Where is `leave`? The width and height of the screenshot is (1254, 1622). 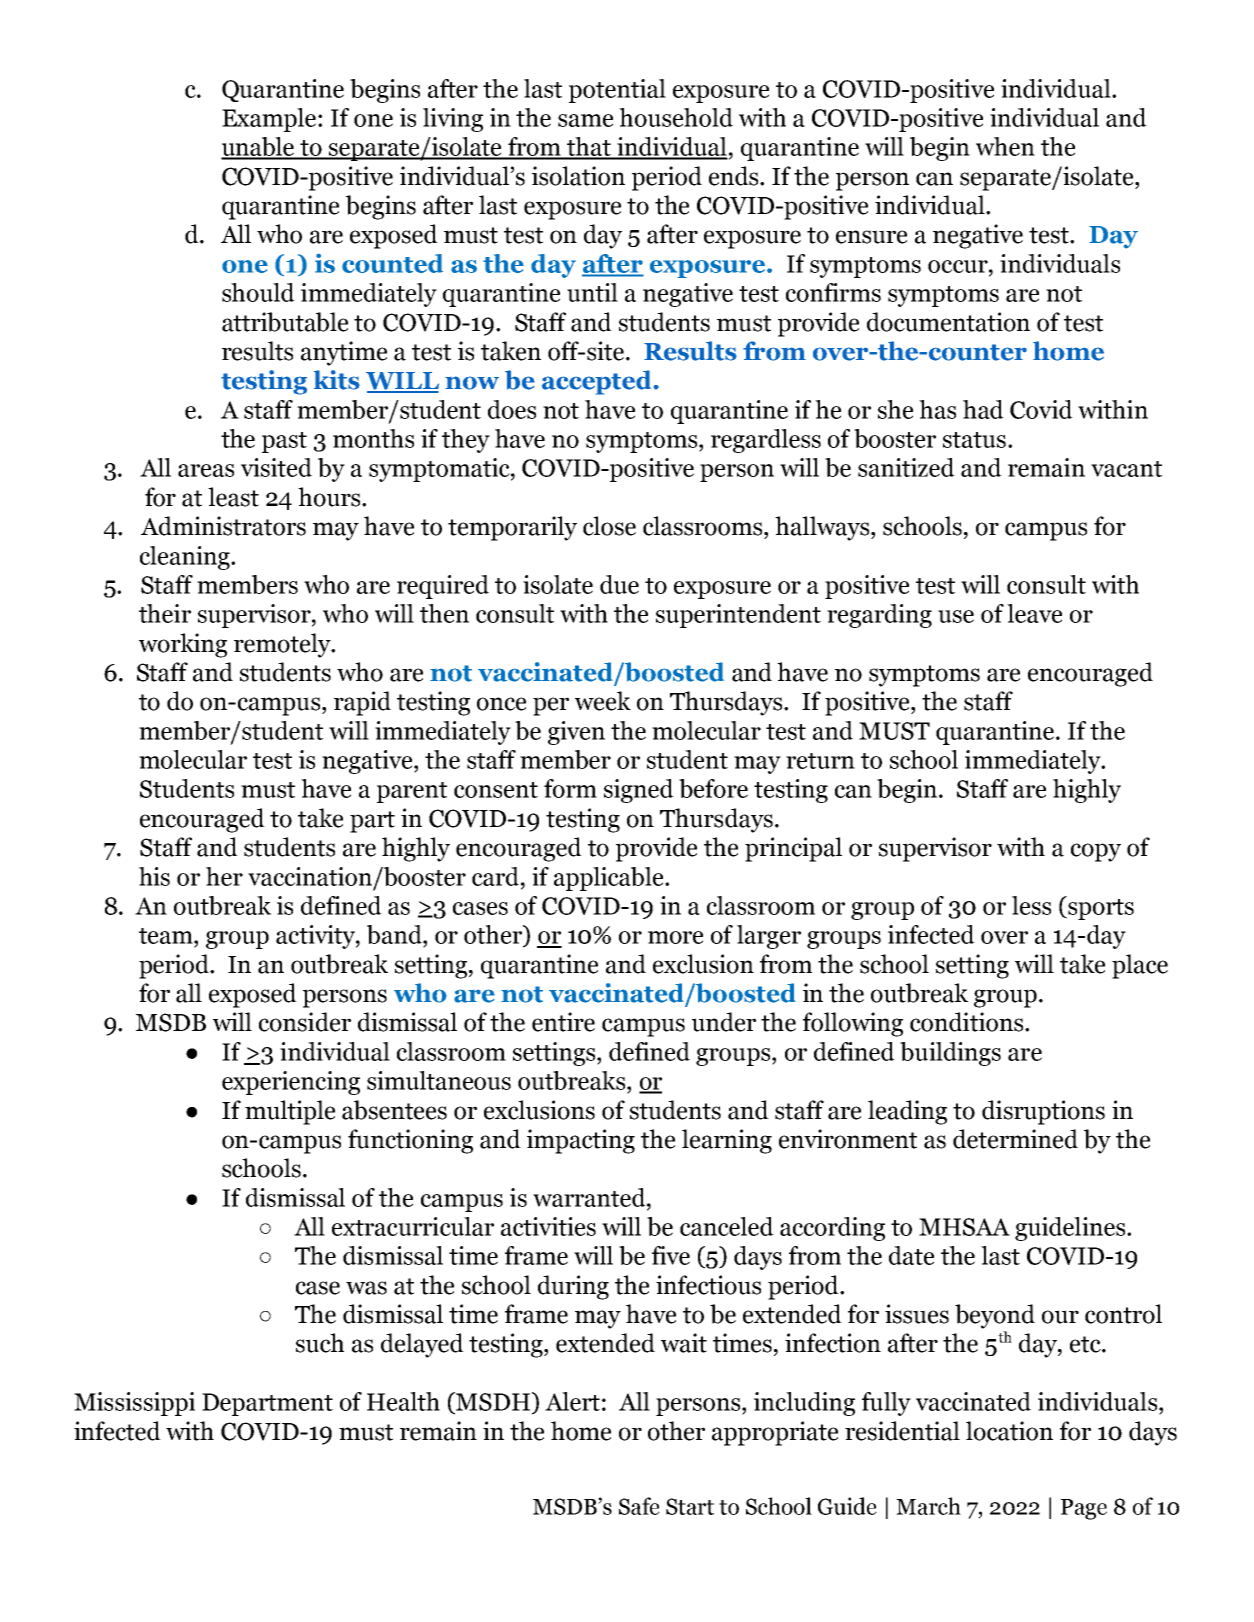
leave is located at coordinates (1034, 613).
